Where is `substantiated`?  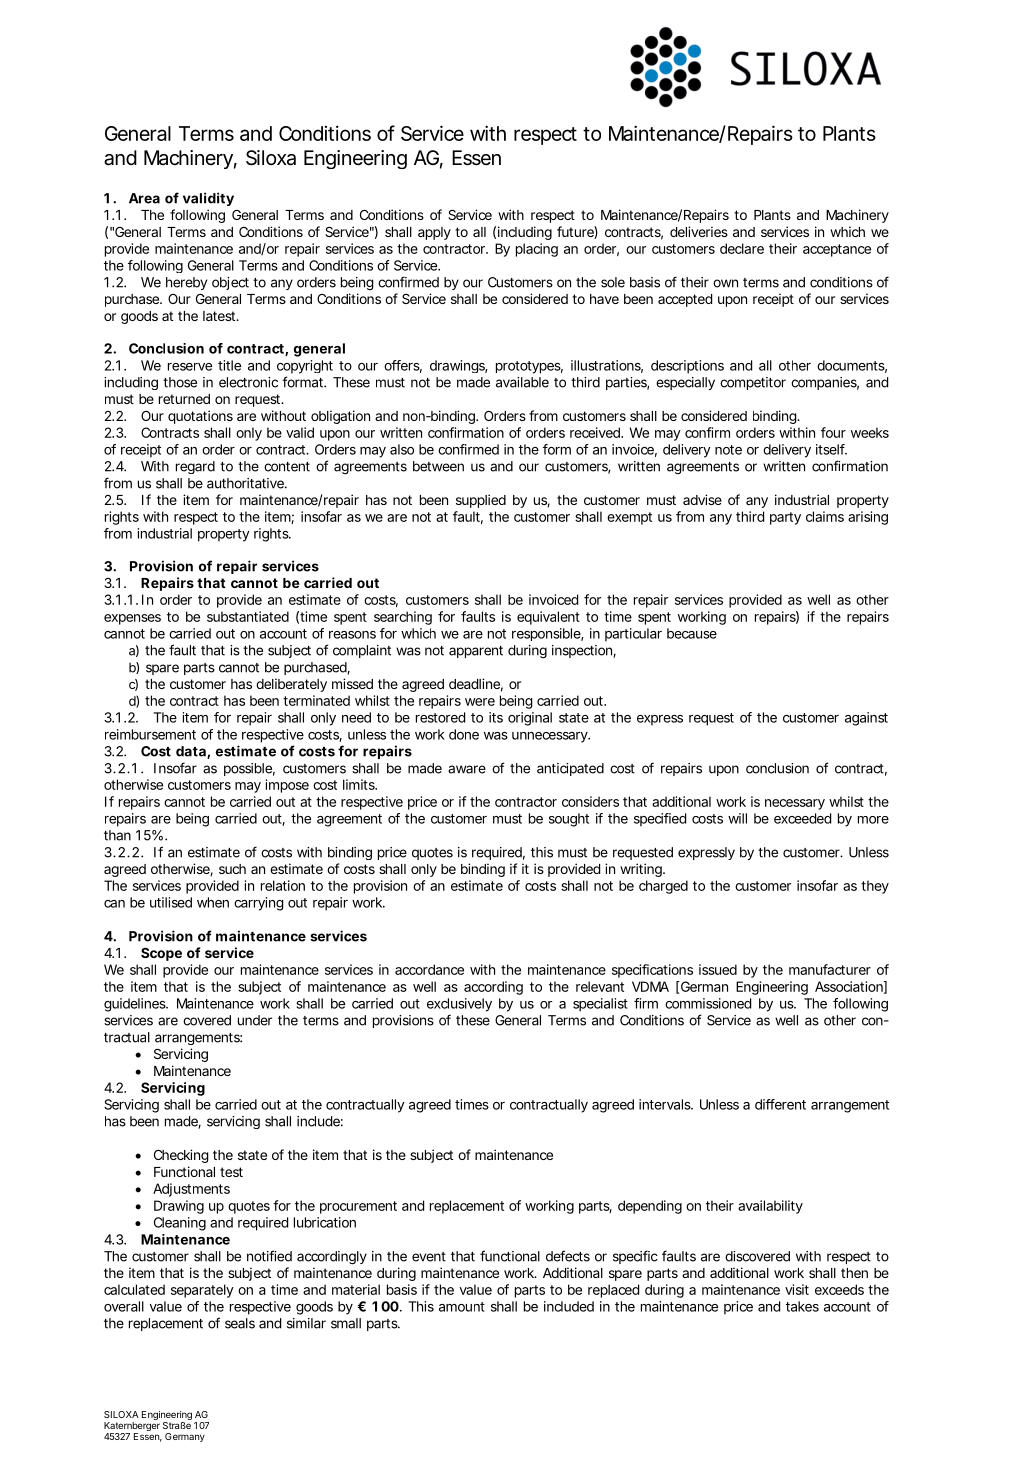 substantiated is located at coordinates (248, 616).
